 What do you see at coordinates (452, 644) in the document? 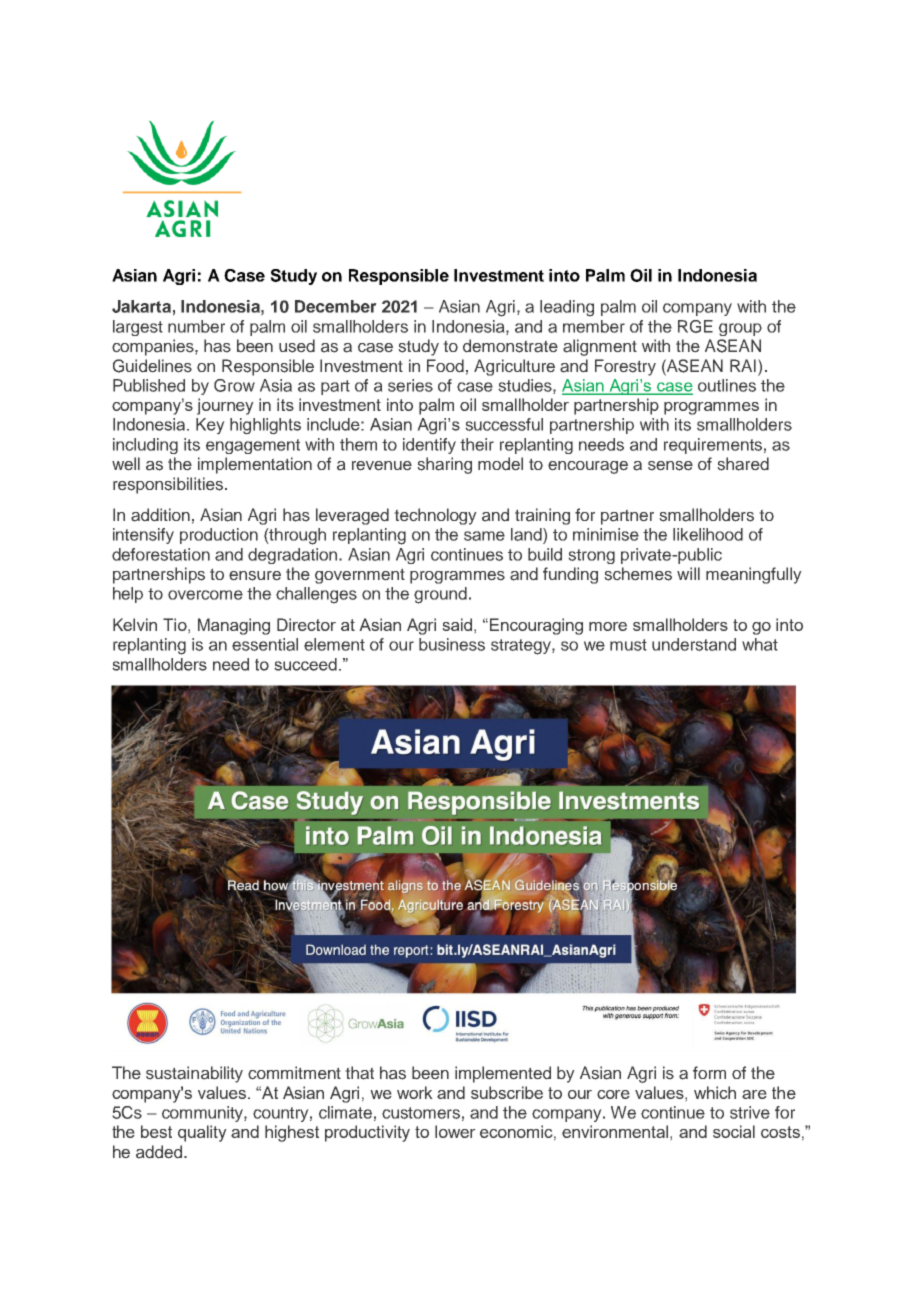
I see `business` at bounding box center [452, 644].
